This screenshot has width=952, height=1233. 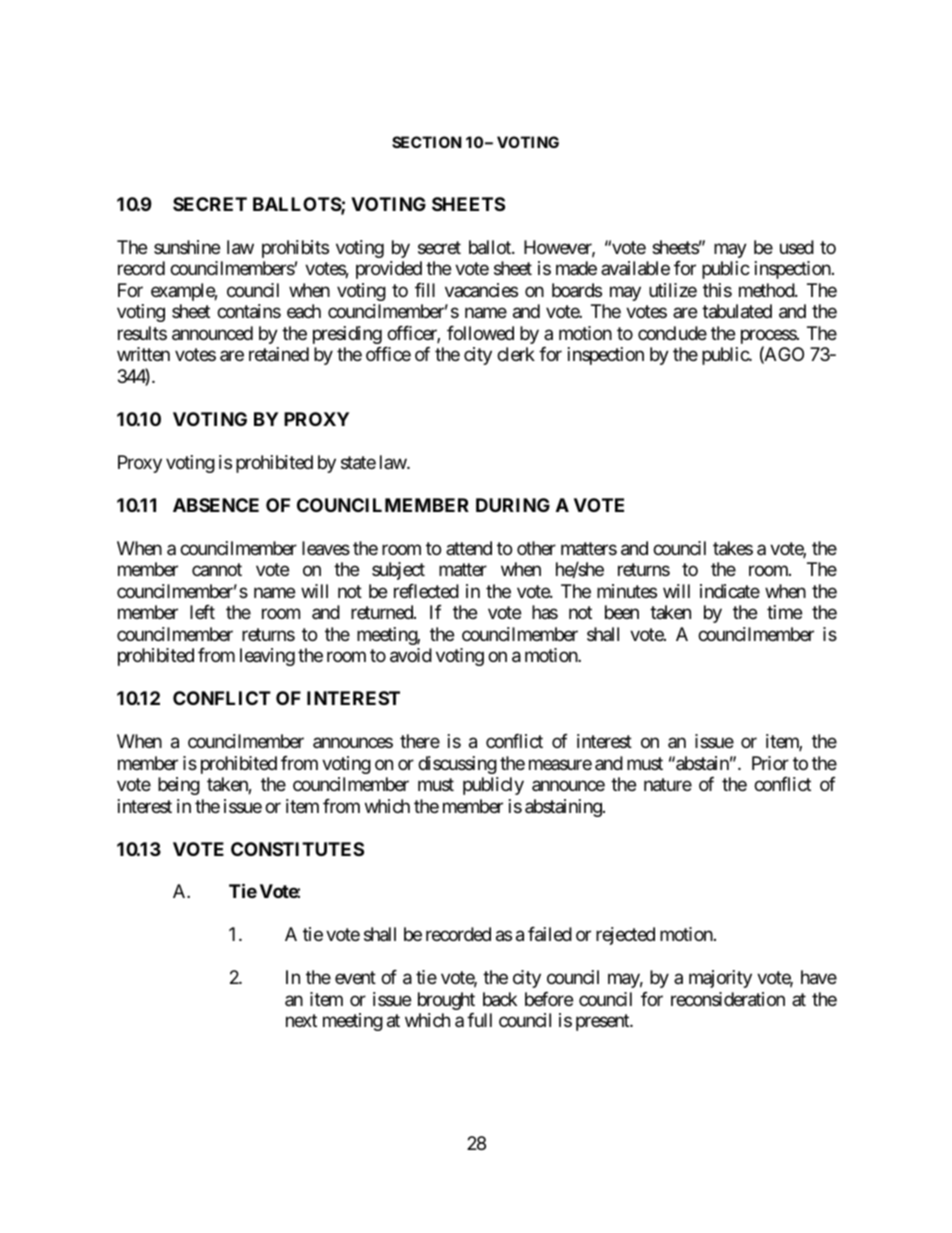 What do you see at coordinates (425, 290) in the screenshot?
I see `fill` at bounding box center [425, 290].
